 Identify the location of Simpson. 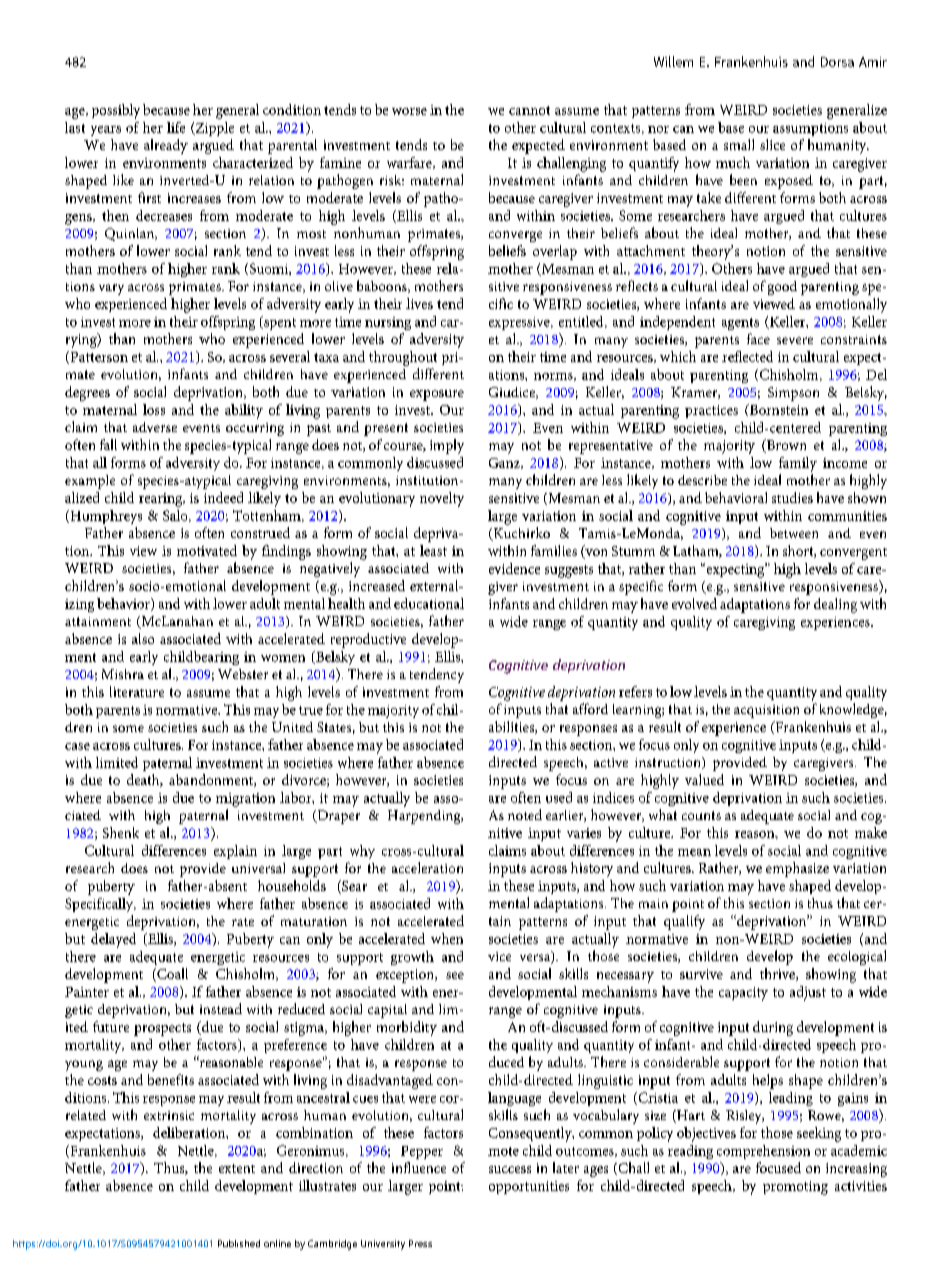
(793, 394).
